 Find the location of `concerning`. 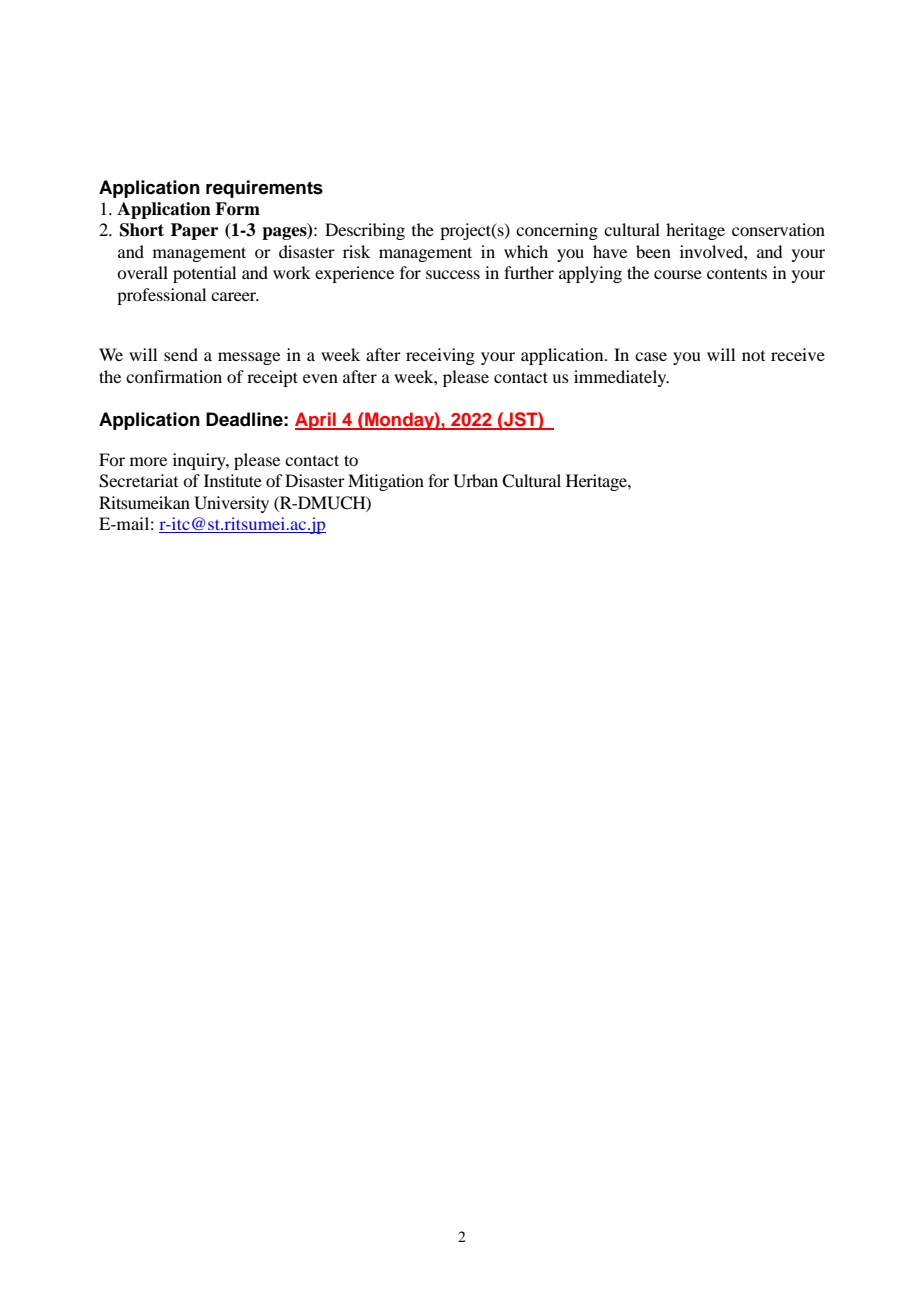

concerning is located at coordinates (557, 231).
